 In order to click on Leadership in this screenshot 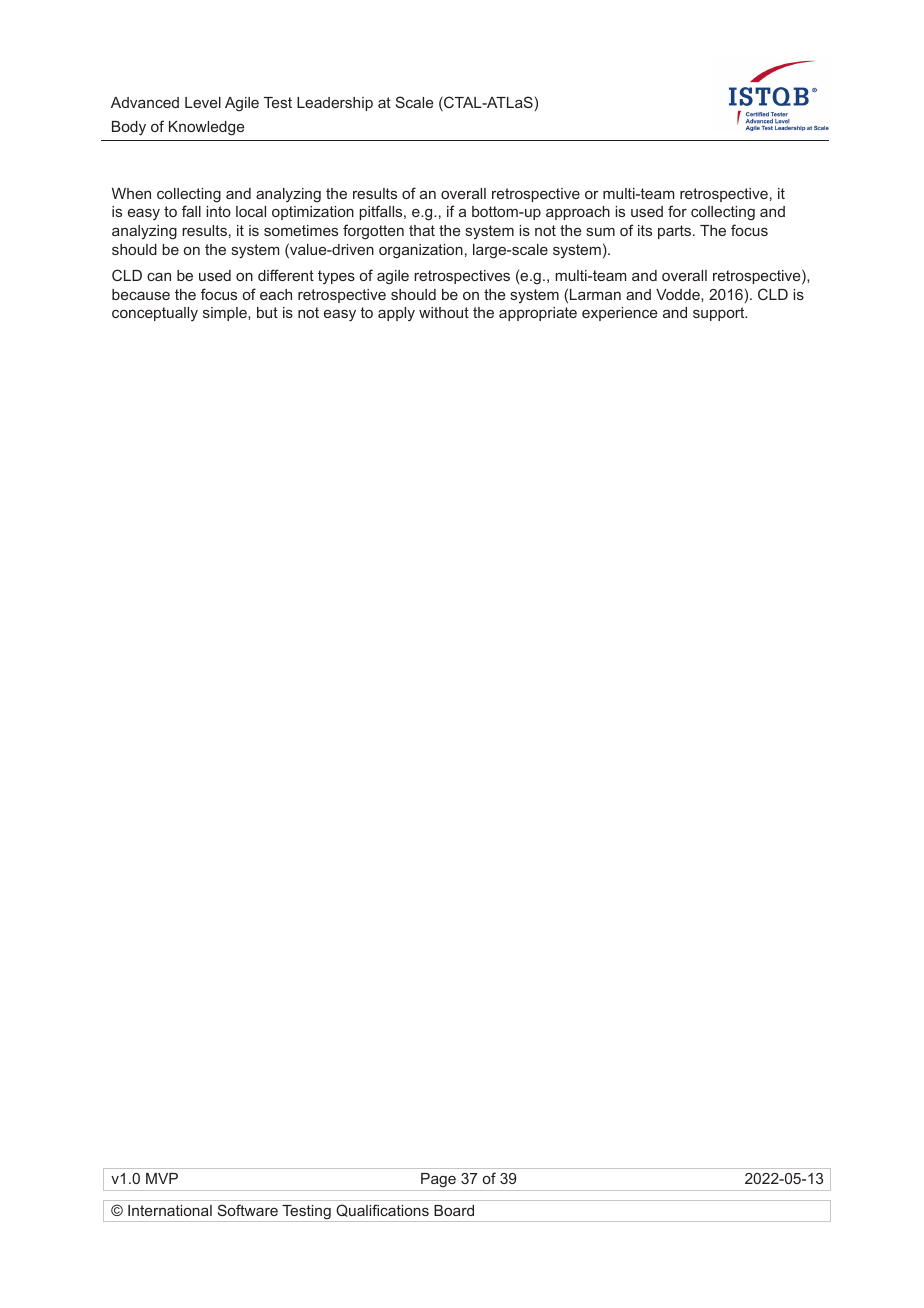, I will do `click(335, 104)`.
